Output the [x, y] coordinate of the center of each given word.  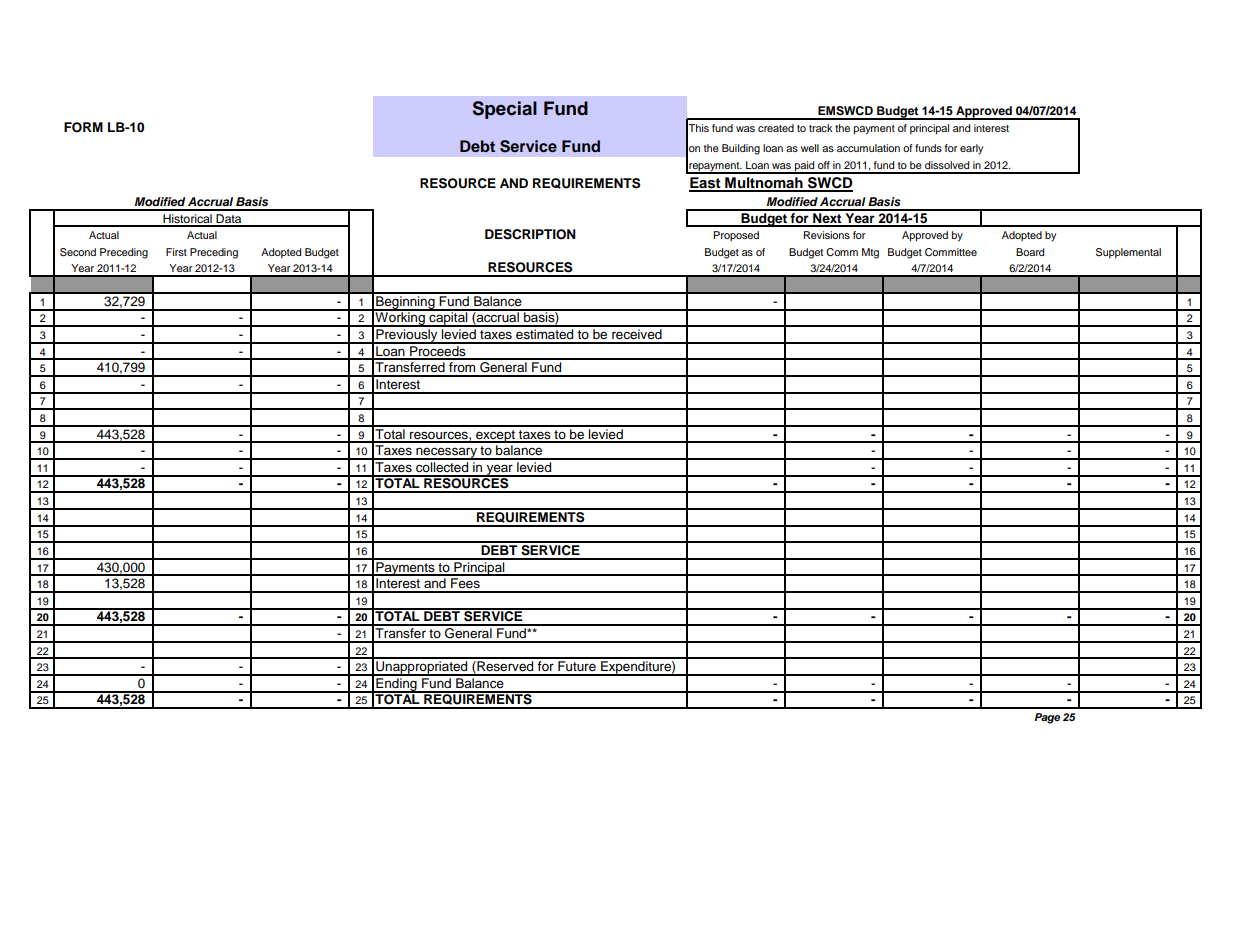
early [971, 149]
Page [1047, 718]
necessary [446, 453]
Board [1030, 252]
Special [504, 110]
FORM [83, 127]
